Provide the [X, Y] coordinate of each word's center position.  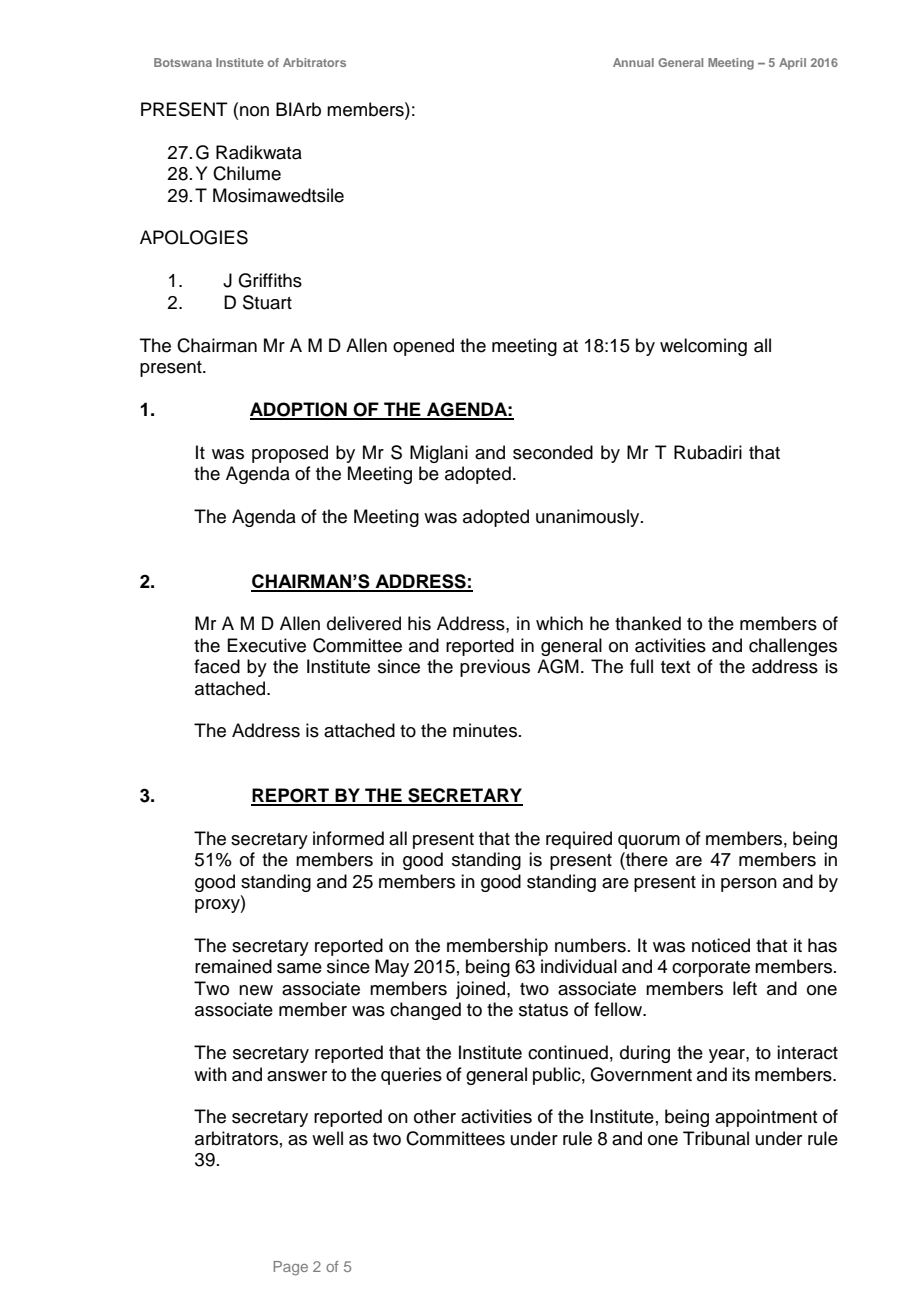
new [256, 990]
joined [482, 990]
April [792, 64]
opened [423, 347]
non [254, 111]
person [749, 885]
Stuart [267, 302]
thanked [648, 623]
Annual [633, 62]
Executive [266, 645]
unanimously [589, 518]
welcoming [703, 347]
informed [348, 838]
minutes [486, 730]
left [745, 988]
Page [290, 1268]
